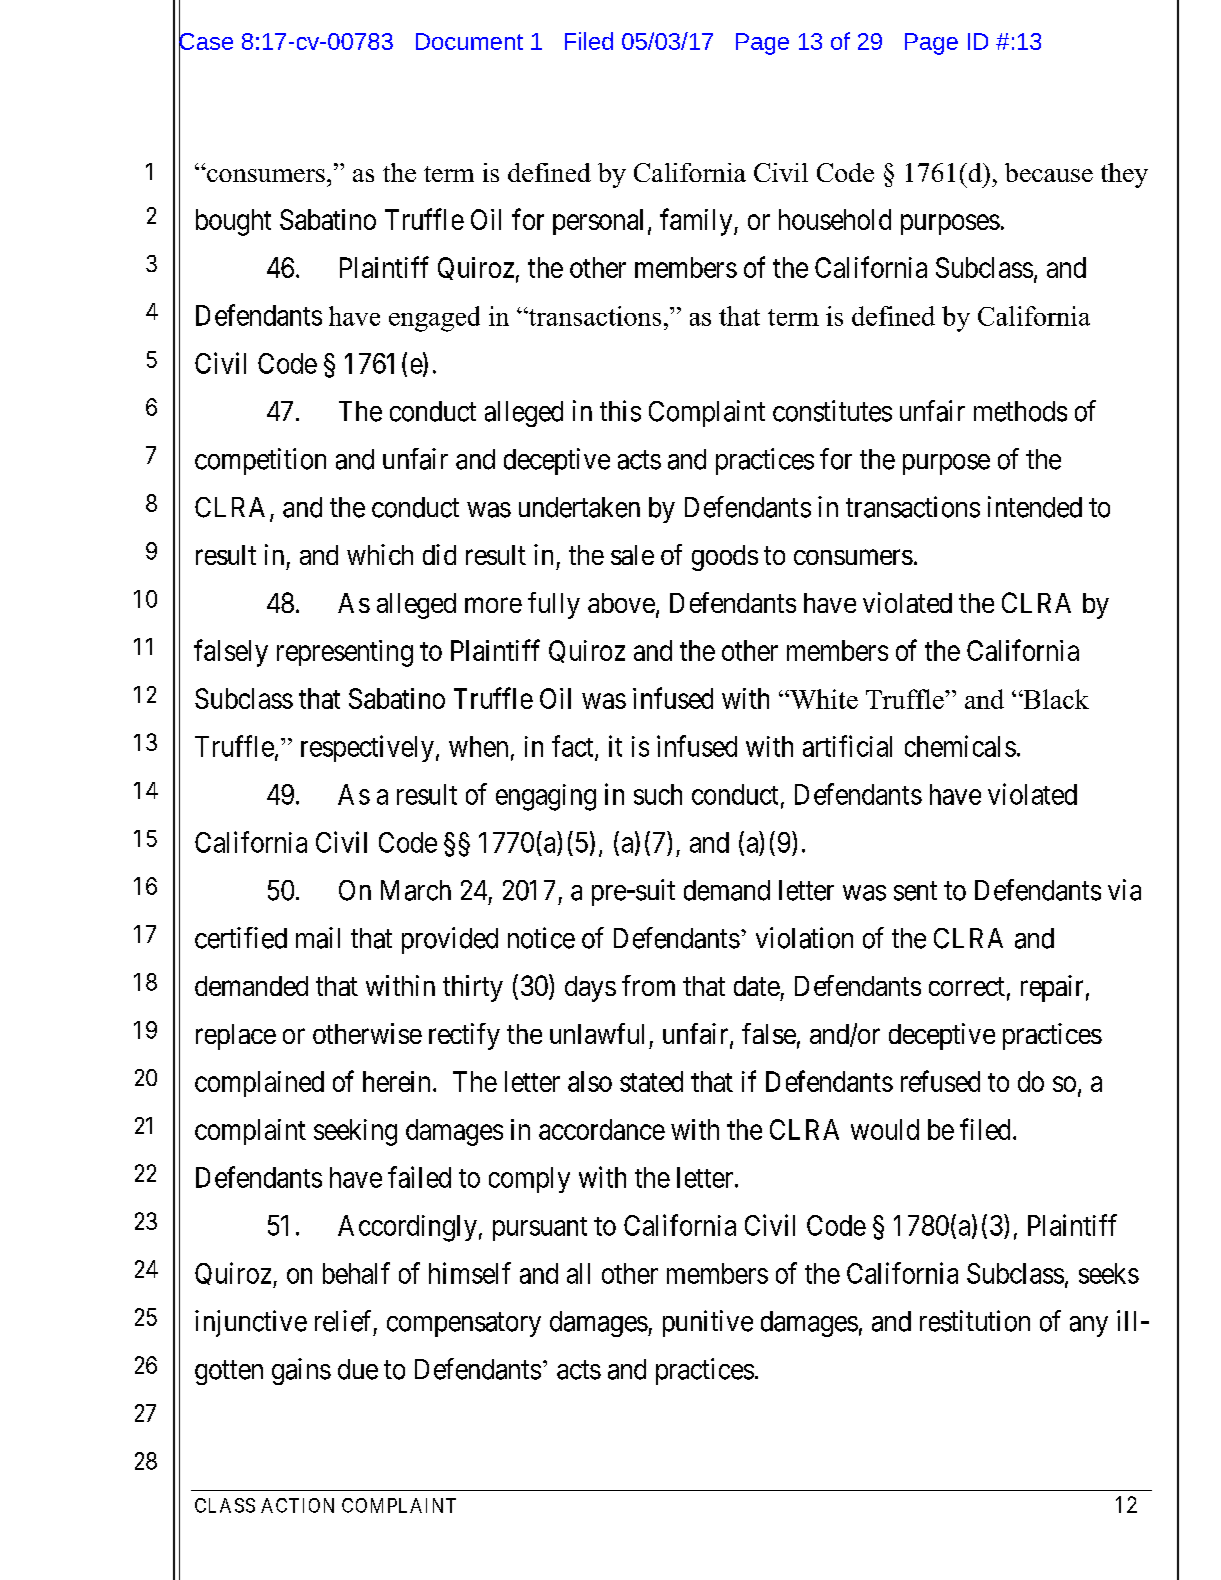 The width and height of the image is (1221, 1580). I want to click on injunctive, so click(251, 1323).
